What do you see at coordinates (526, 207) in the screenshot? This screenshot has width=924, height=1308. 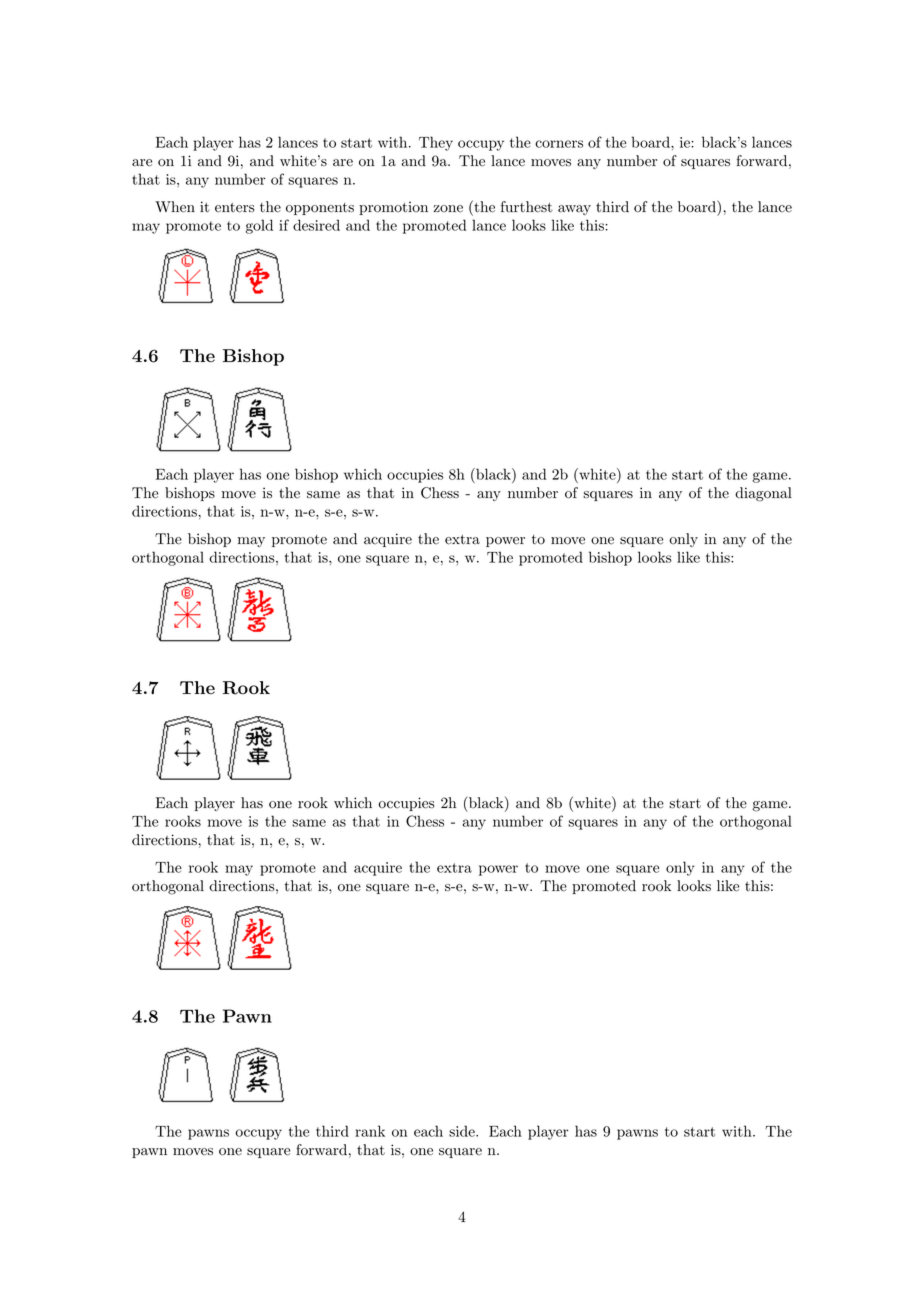 I see `furthest` at bounding box center [526, 207].
